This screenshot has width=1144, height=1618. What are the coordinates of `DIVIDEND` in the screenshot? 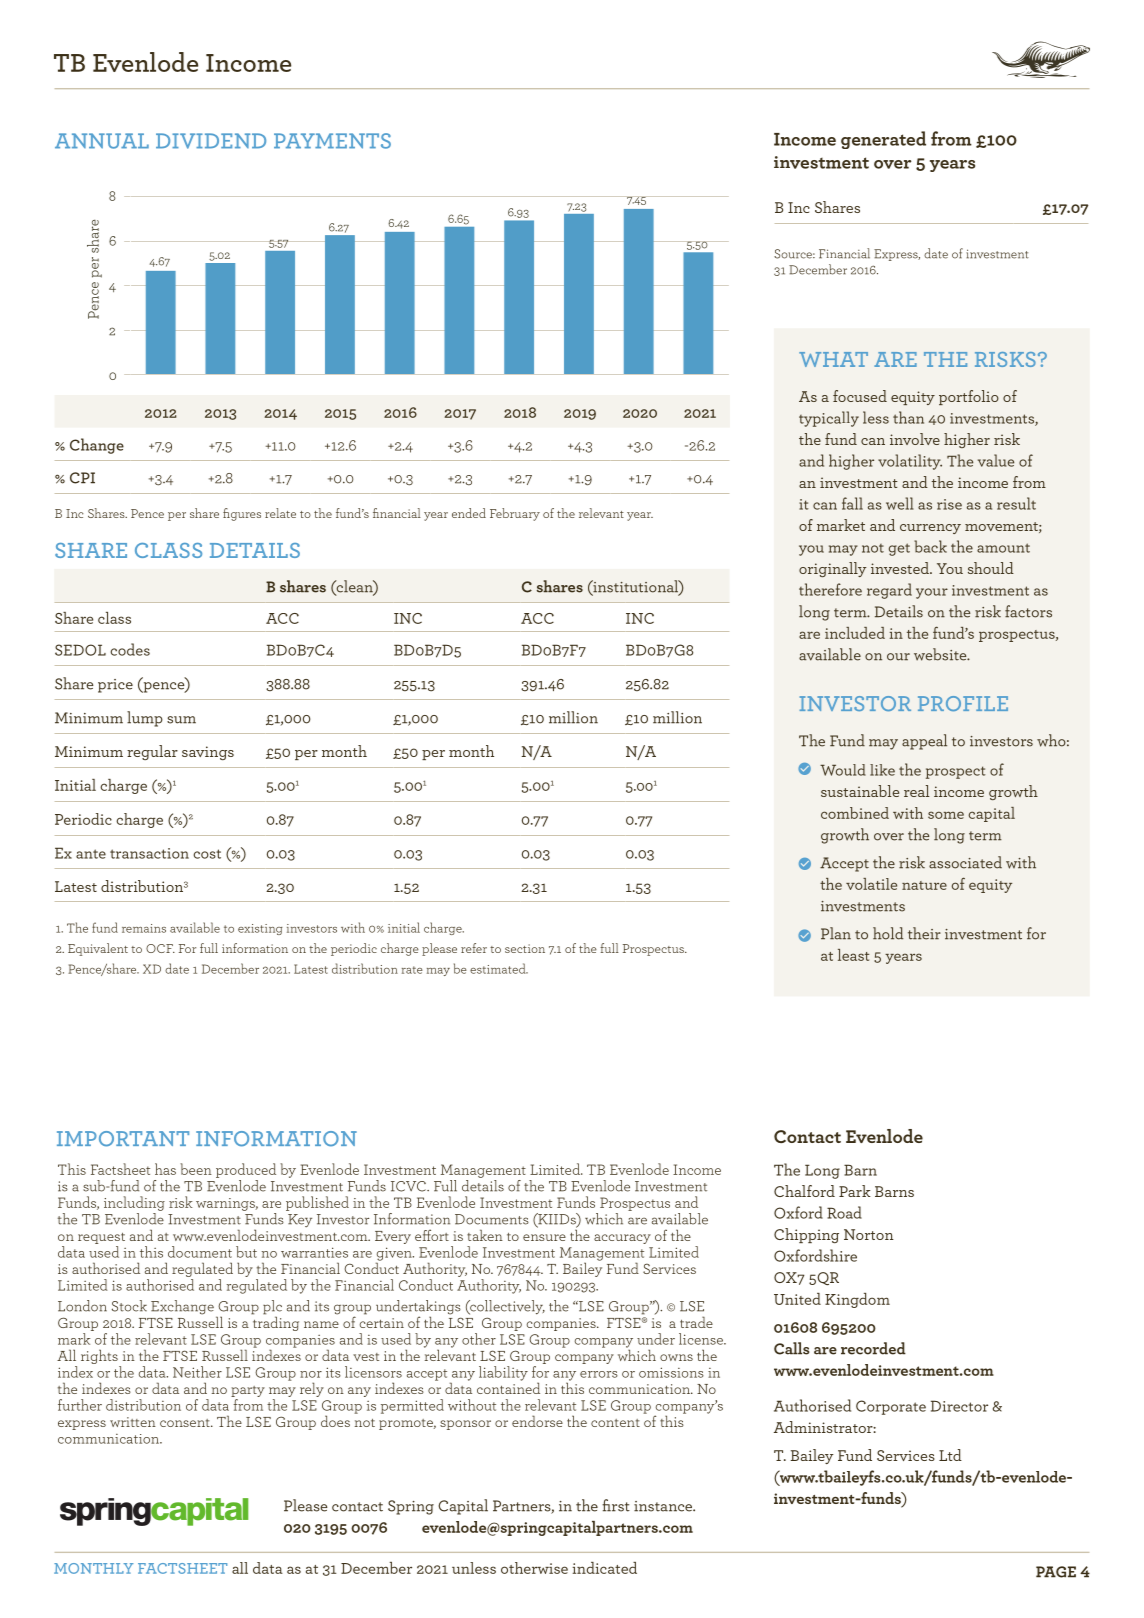 It's located at (211, 141).
